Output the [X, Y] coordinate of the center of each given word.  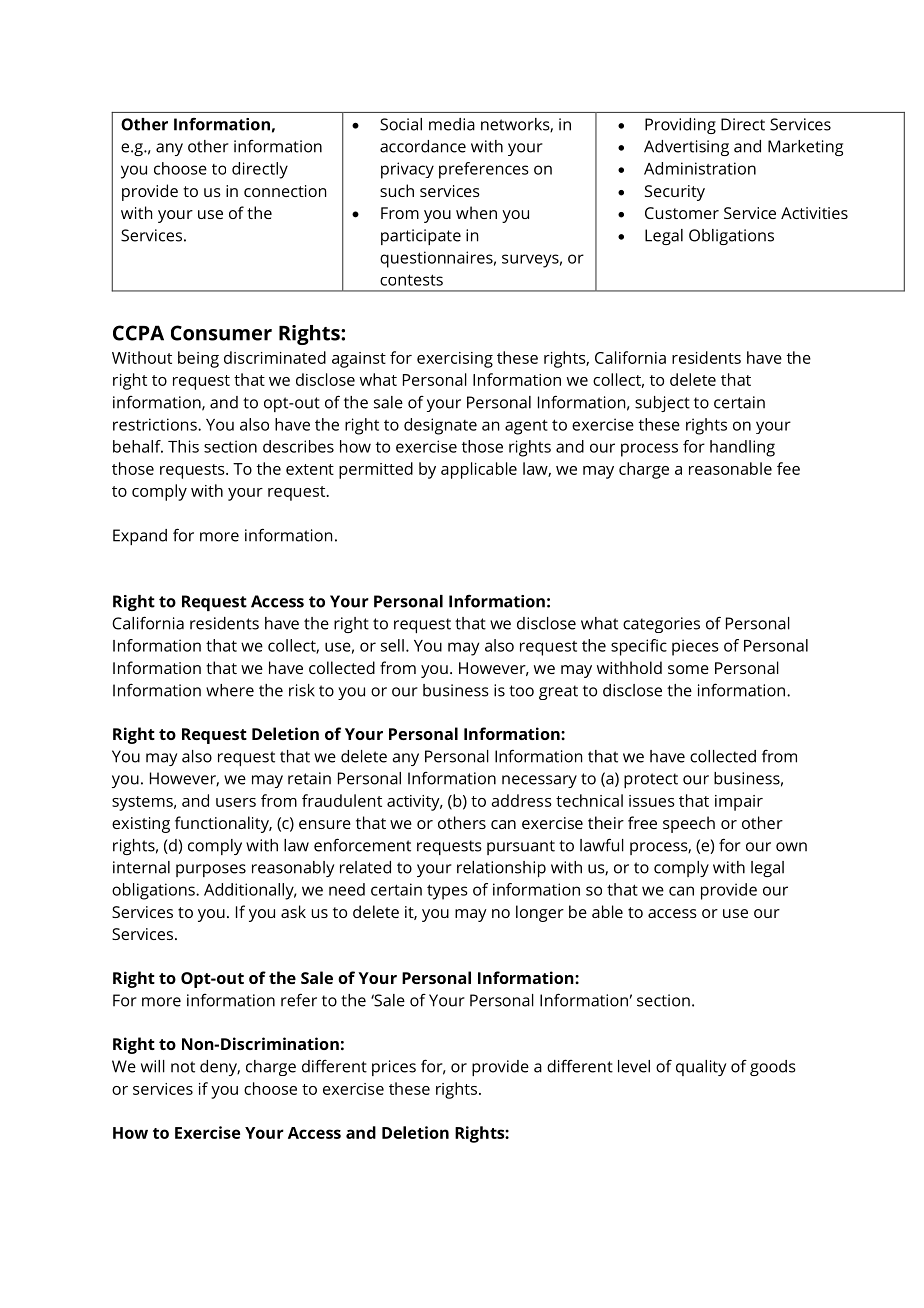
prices [394, 1068]
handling [742, 448]
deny [220, 1068]
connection [285, 191]
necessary [539, 781]
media [452, 124]
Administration [700, 168]
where [230, 690]
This [183, 446]
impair [739, 803]
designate [440, 426]
